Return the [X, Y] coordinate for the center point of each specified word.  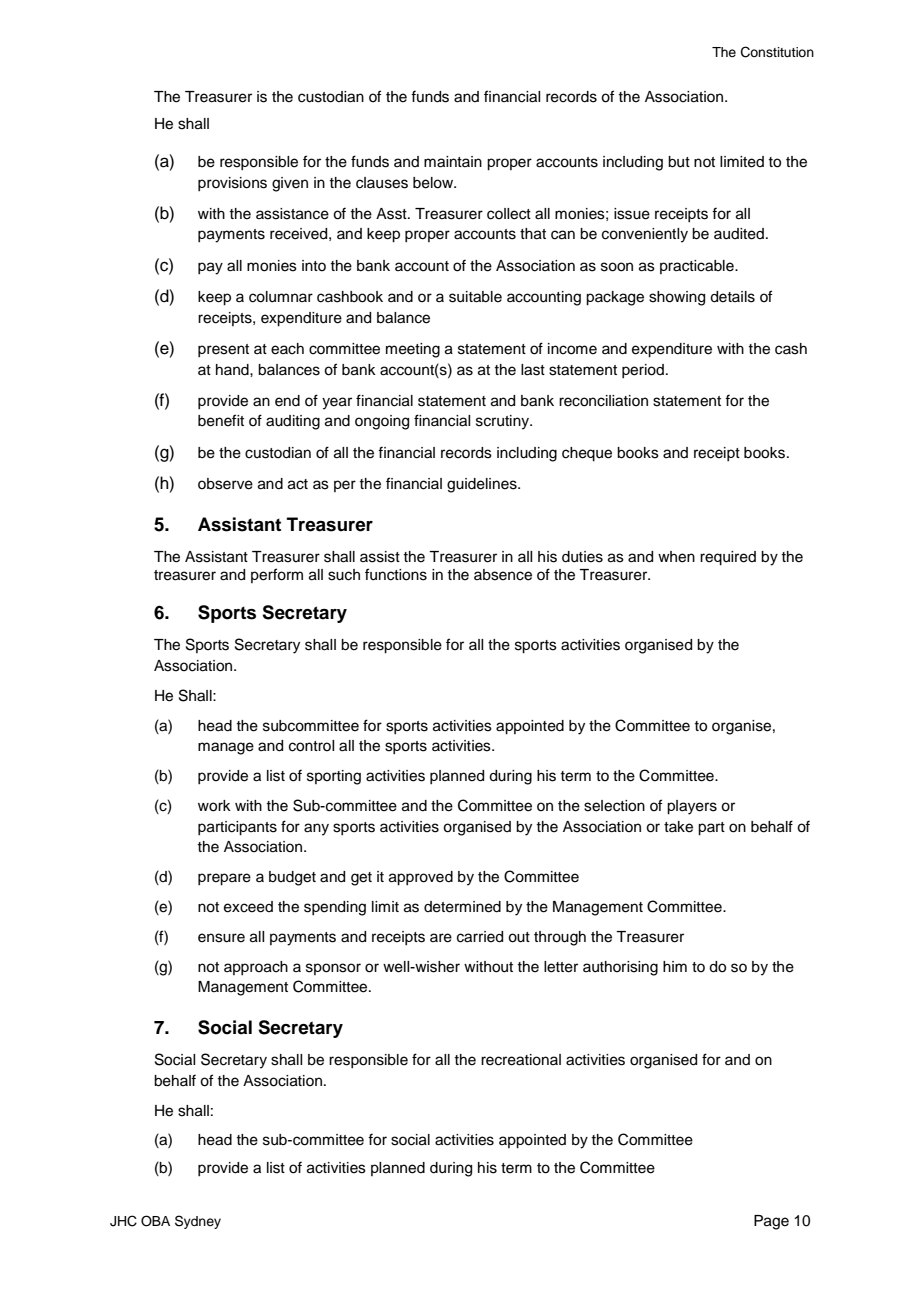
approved [421, 878]
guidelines [483, 485]
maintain [453, 162]
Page [771, 1222]
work [214, 806]
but [679, 162]
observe [225, 484]
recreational [521, 1060]
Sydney [198, 1222]
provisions [232, 184]
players [692, 807]
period [643, 371]
